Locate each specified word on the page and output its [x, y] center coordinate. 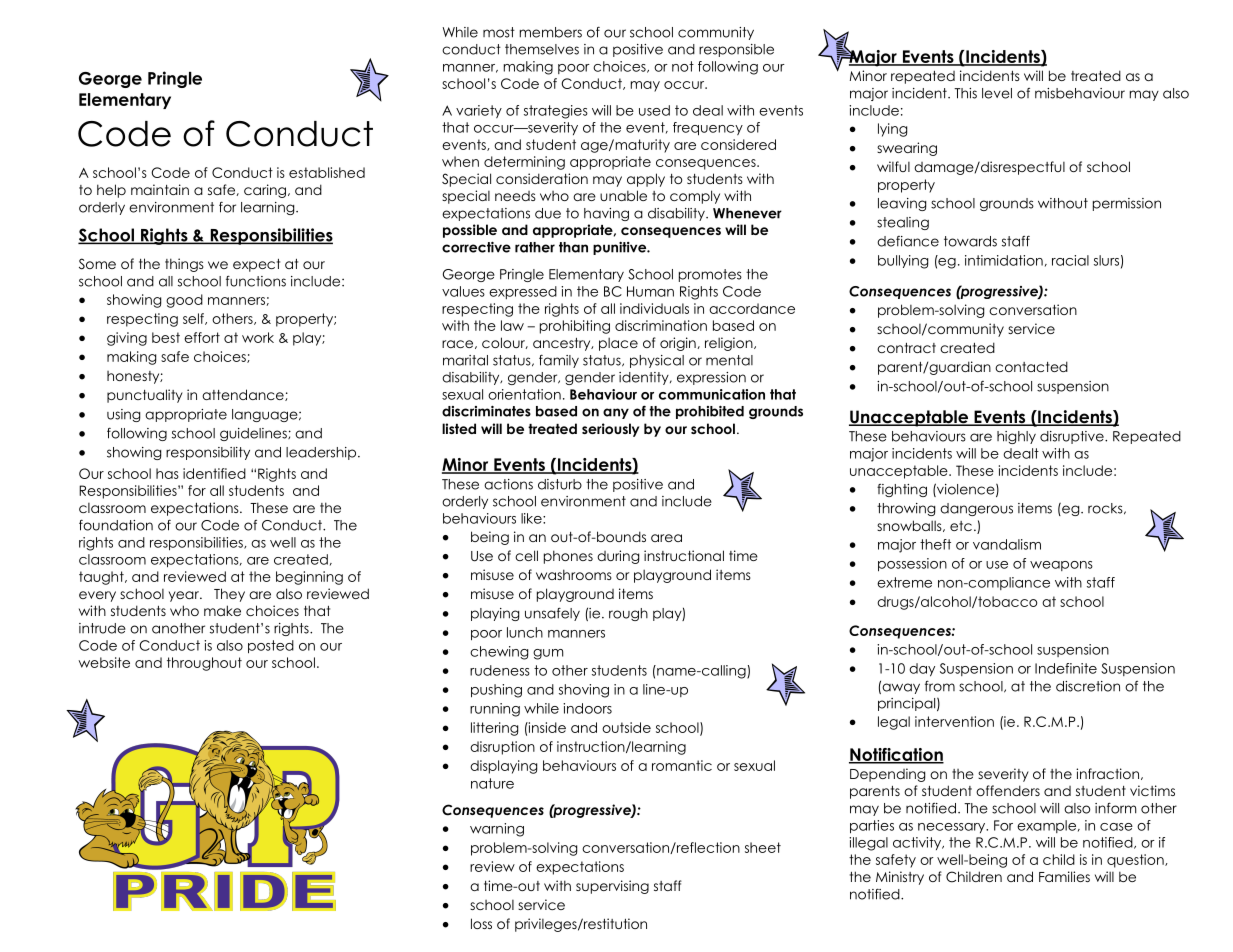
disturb [560, 484]
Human [650, 291]
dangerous [976, 509]
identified [214, 473]
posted [271, 647]
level [997, 93]
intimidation [1004, 260]
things [184, 265]
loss [481, 923]
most [499, 32]
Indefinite [1066, 668]
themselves [542, 49]
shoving [584, 691]
